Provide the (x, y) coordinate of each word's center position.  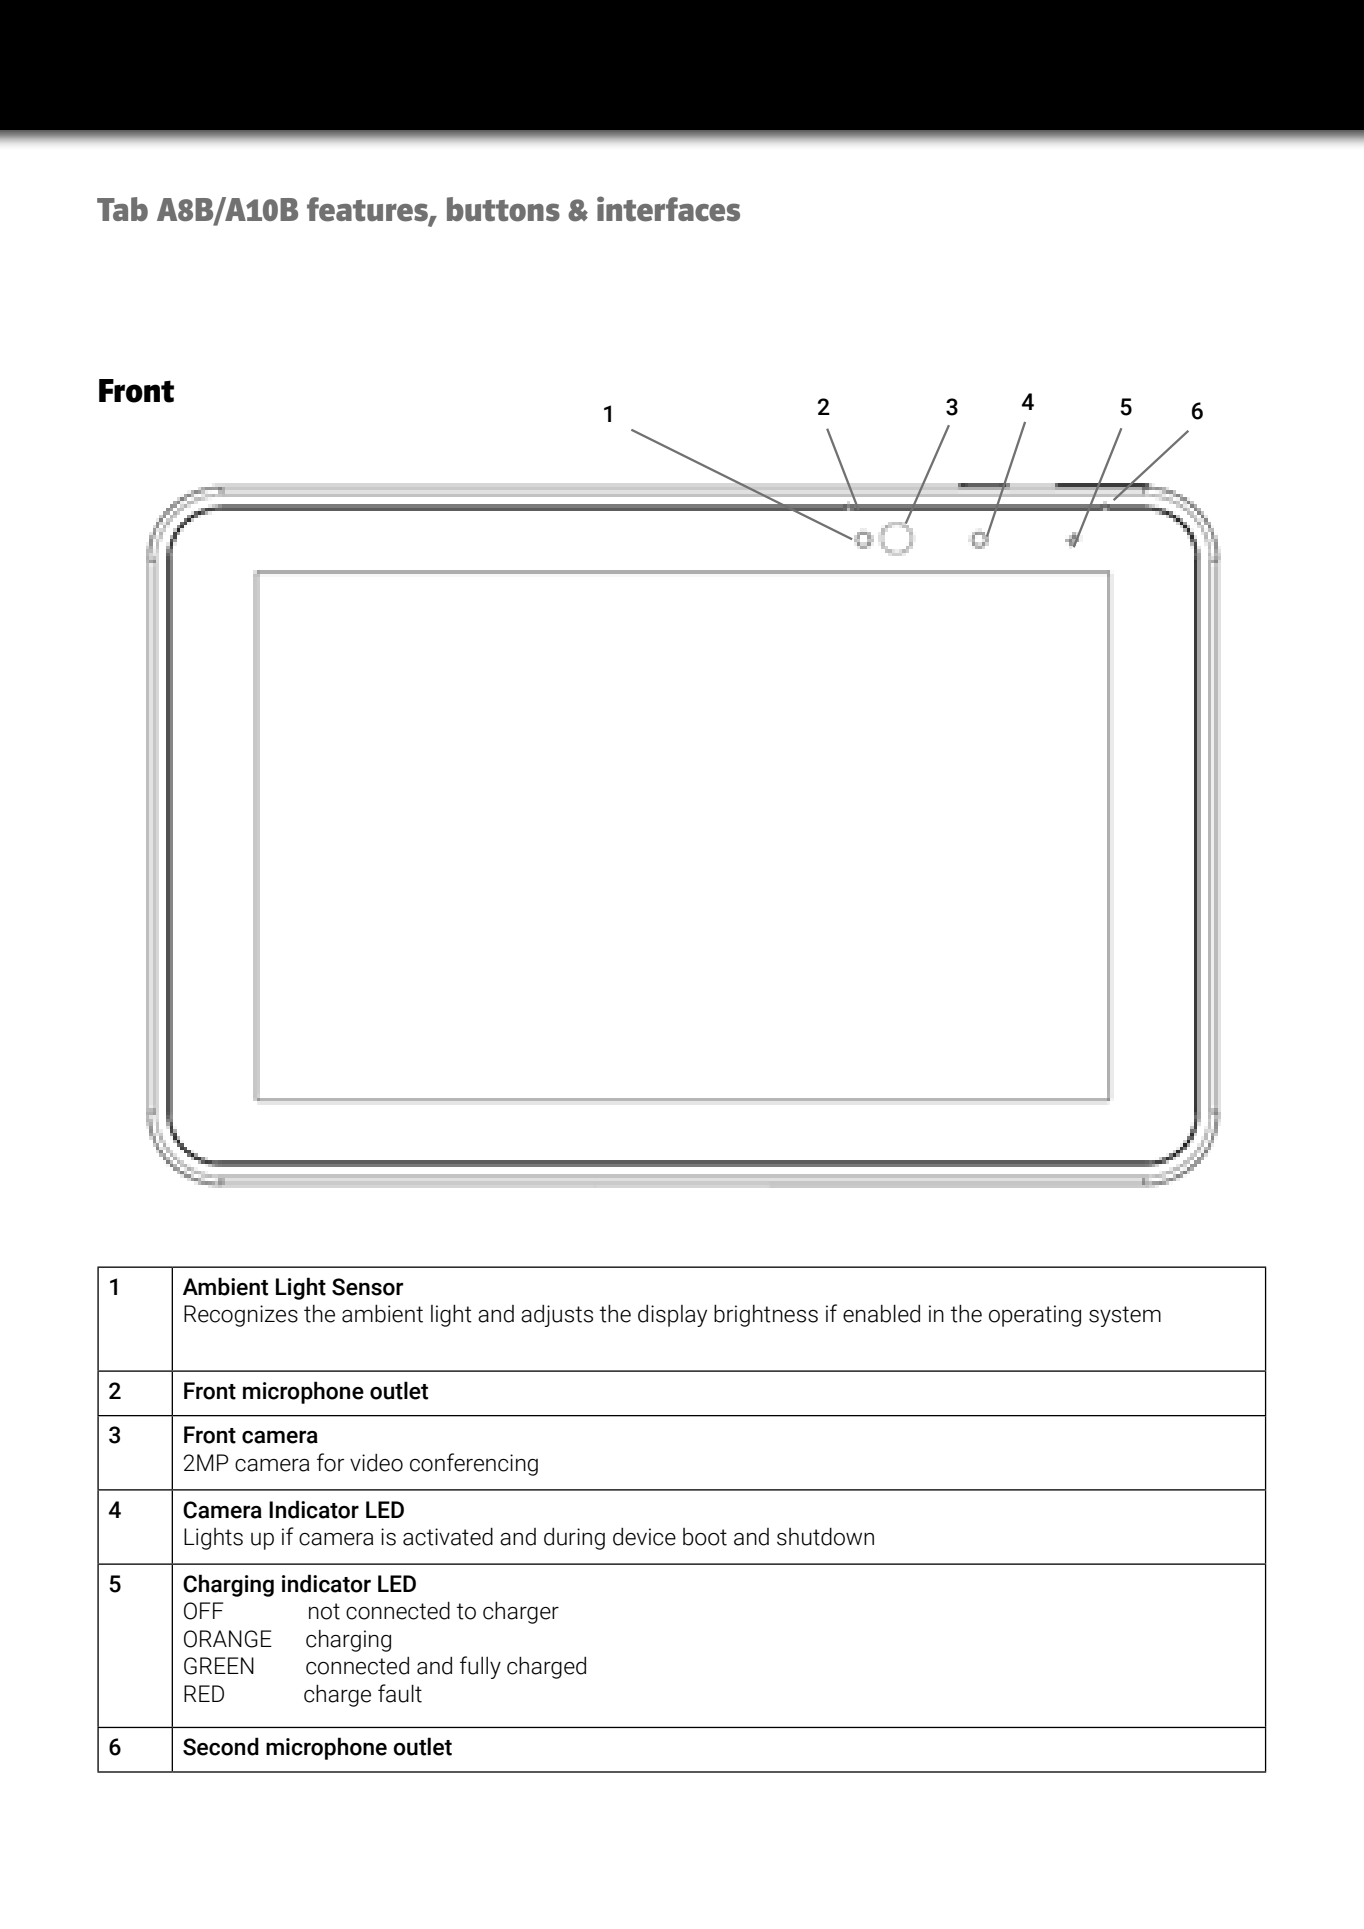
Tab (122, 209)
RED (204, 1693)
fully (480, 1667)
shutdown (825, 1536)
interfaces (668, 209)
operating (1035, 1316)
